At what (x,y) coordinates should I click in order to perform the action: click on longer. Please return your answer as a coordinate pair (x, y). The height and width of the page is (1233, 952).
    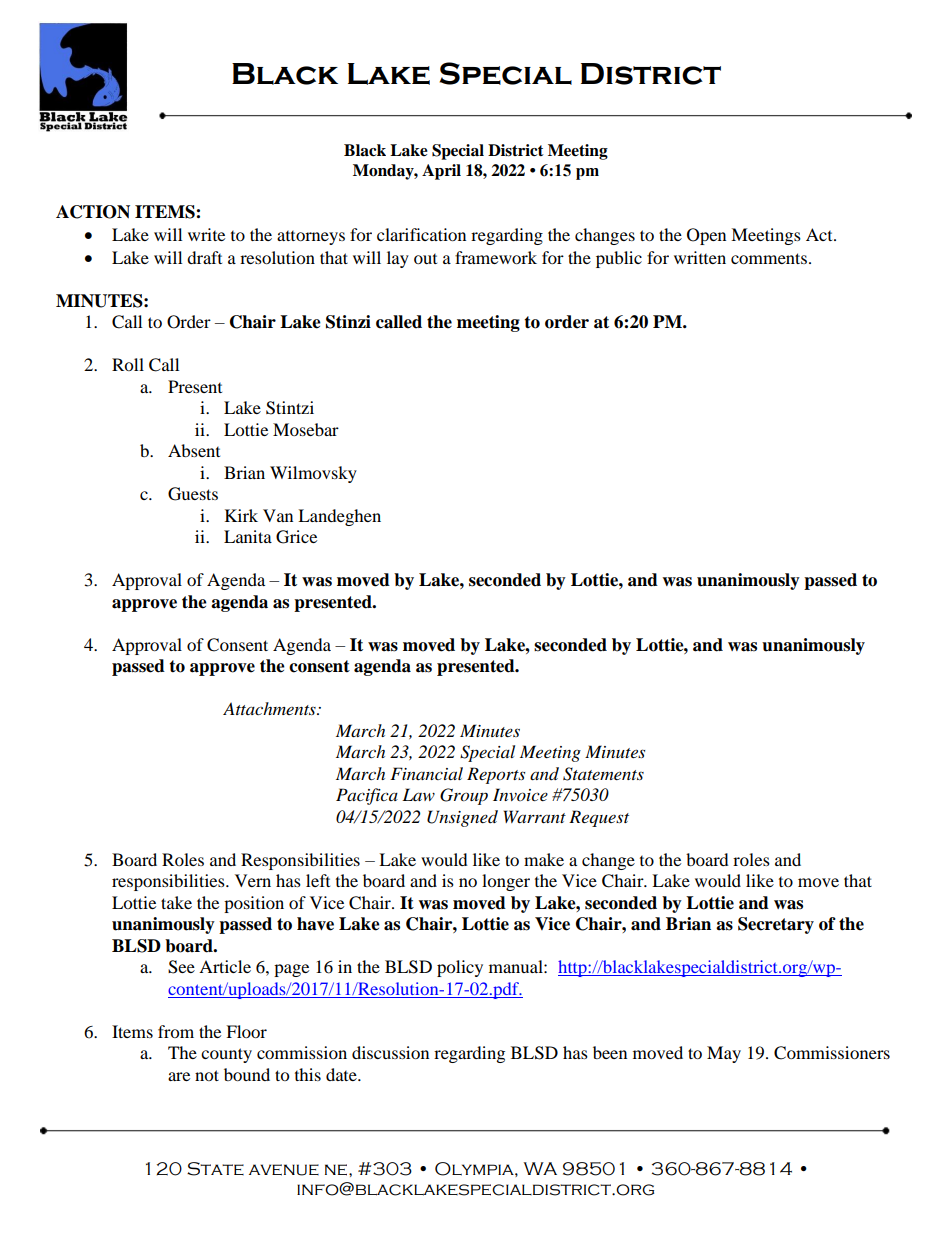
    Looking at the image, I should click on (506, 882).
